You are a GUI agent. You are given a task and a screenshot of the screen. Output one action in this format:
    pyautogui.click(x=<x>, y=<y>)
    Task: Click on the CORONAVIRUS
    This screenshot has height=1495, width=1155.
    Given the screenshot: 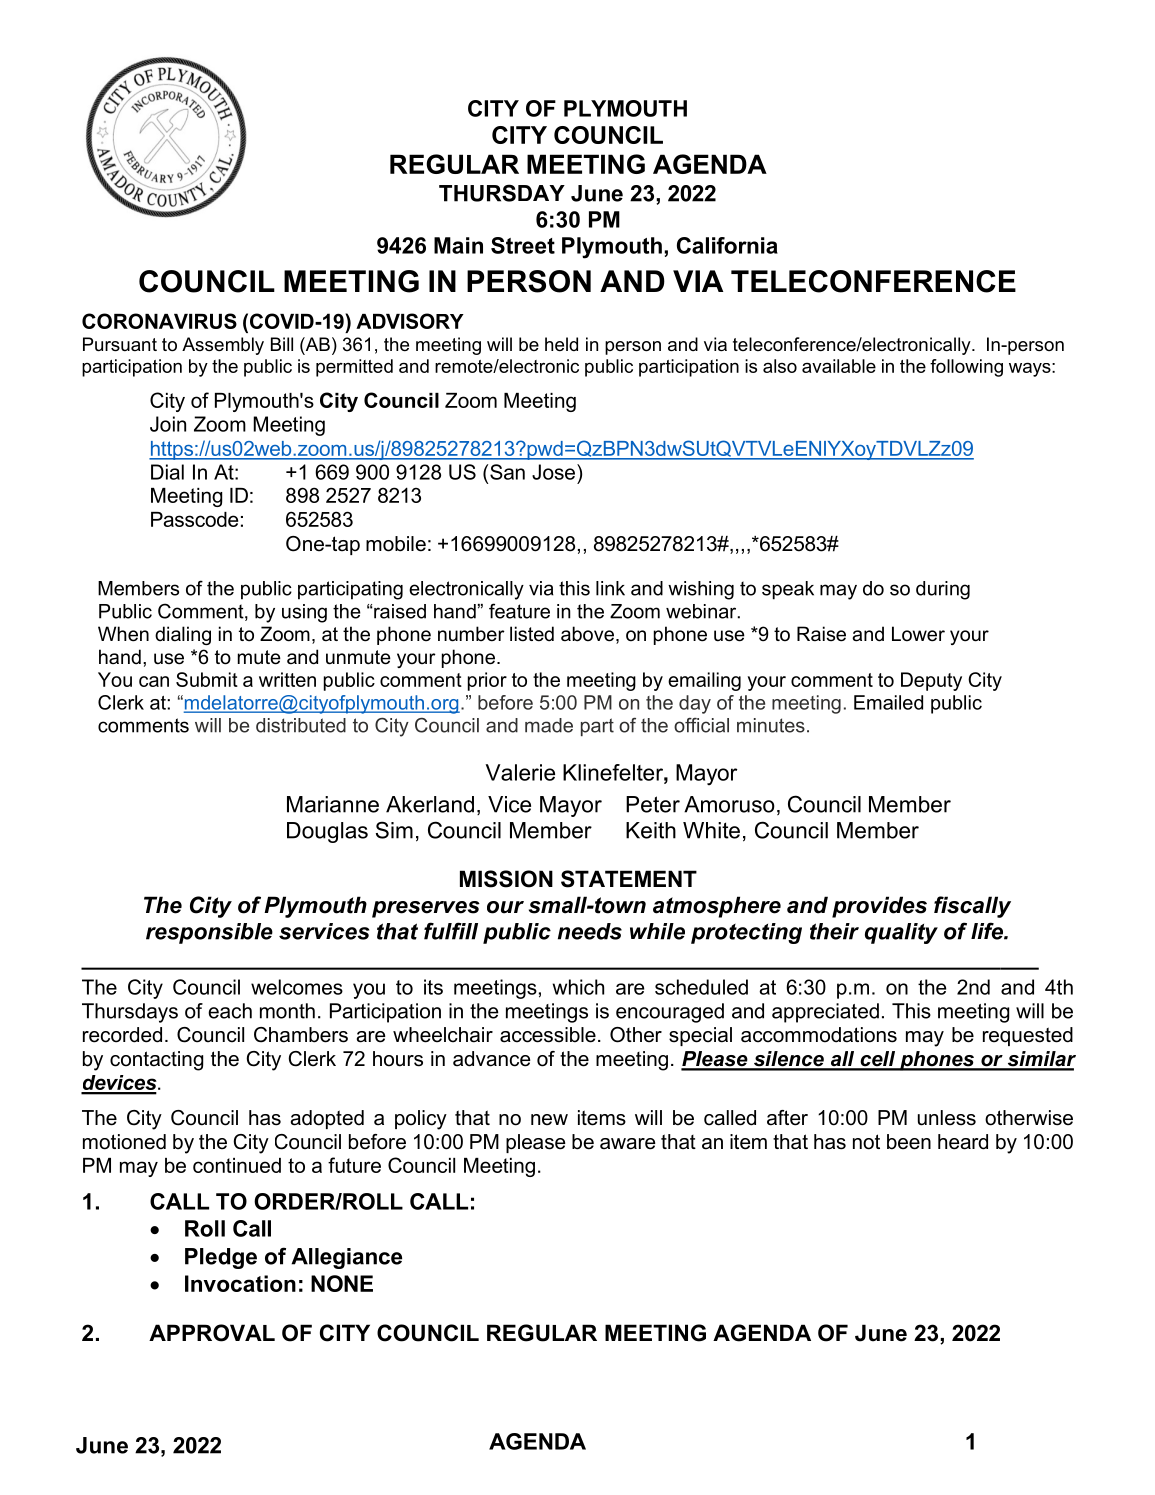 What is the action you would take?
    pyautogui.click(x=159, y=321)
